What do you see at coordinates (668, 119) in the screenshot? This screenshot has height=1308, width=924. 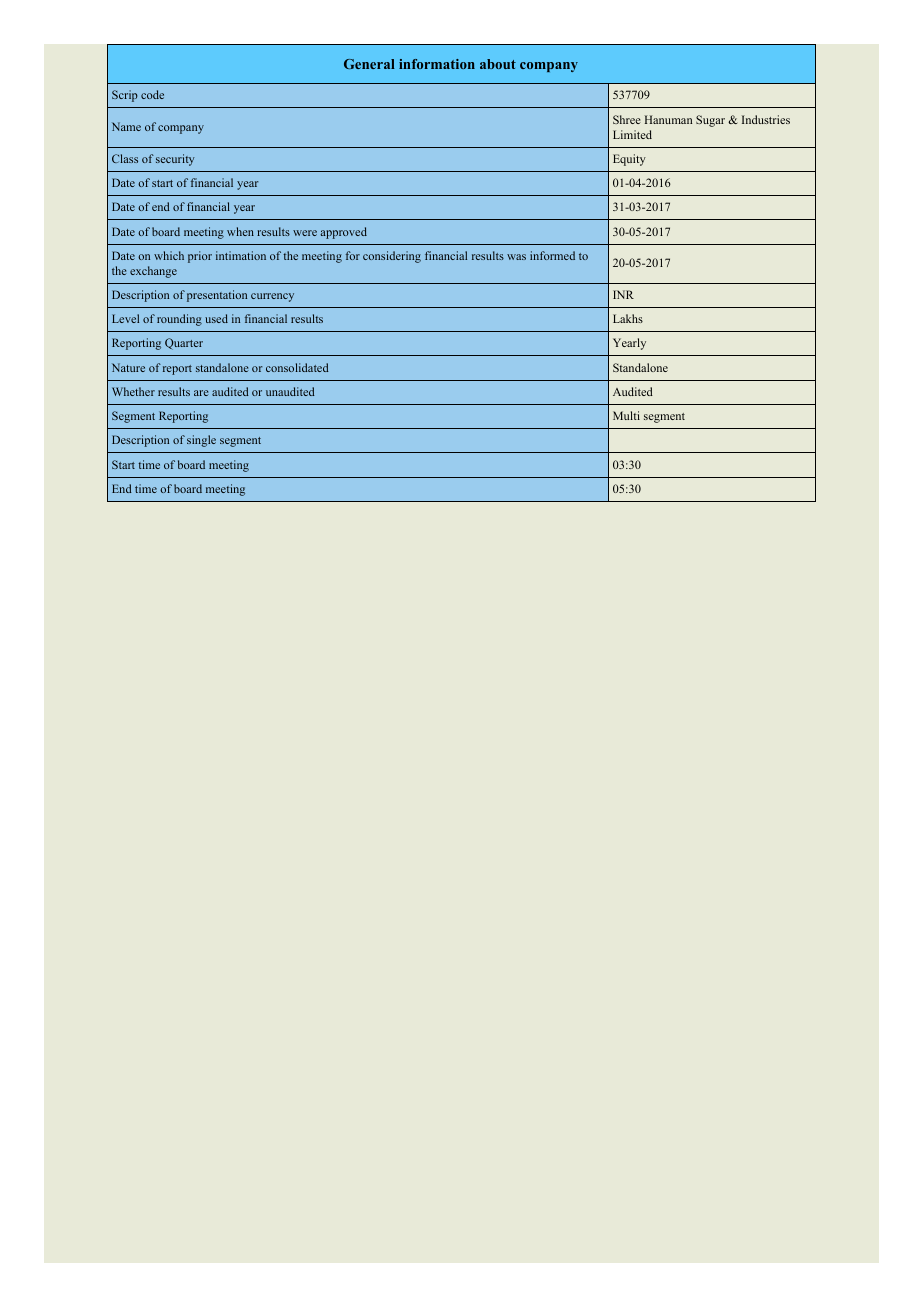 I see `Hanuman` at bounding box center [668, 119].
